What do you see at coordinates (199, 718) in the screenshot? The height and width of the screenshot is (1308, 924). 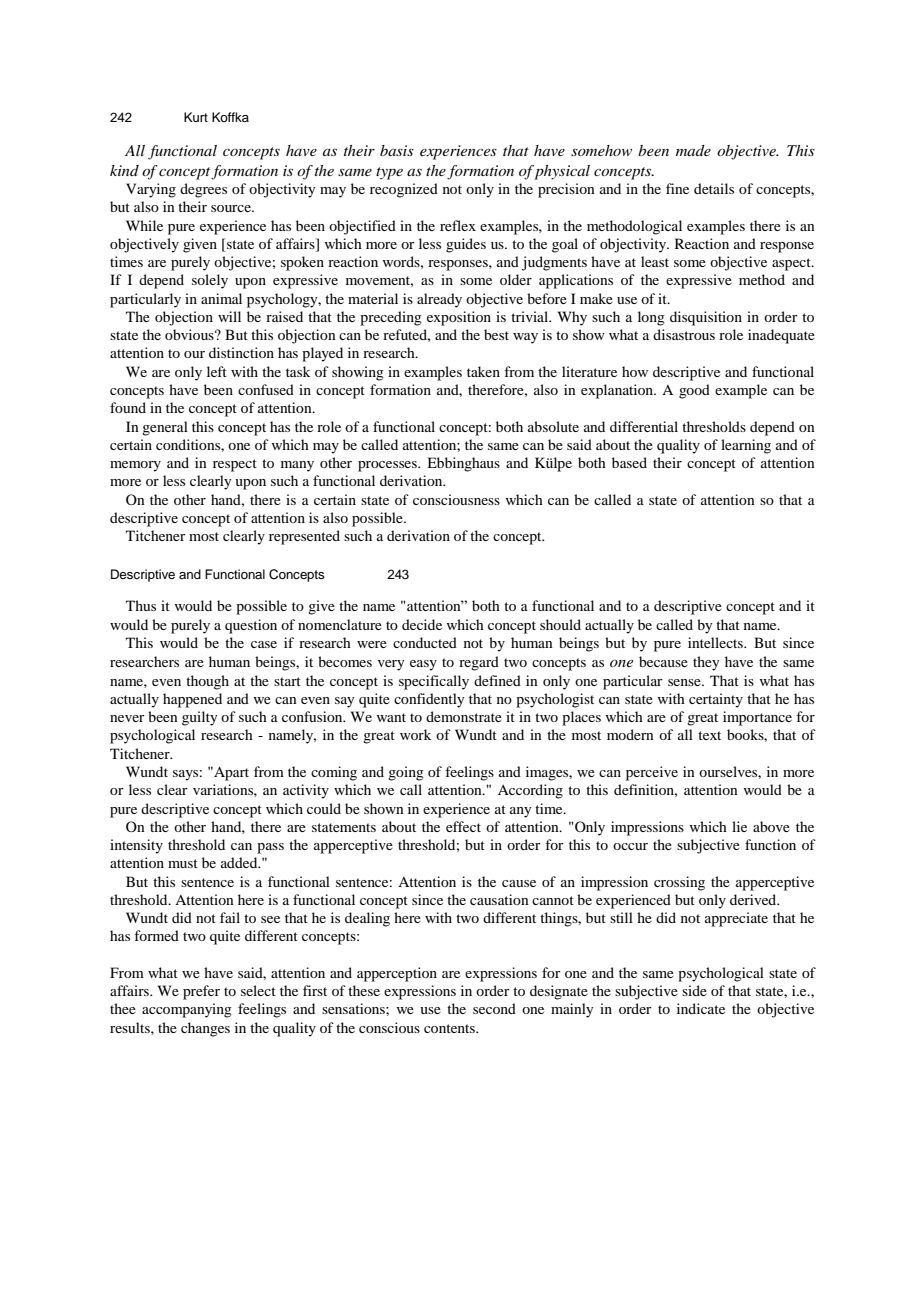 I see `guilty` at bounding box center [199, 718].
